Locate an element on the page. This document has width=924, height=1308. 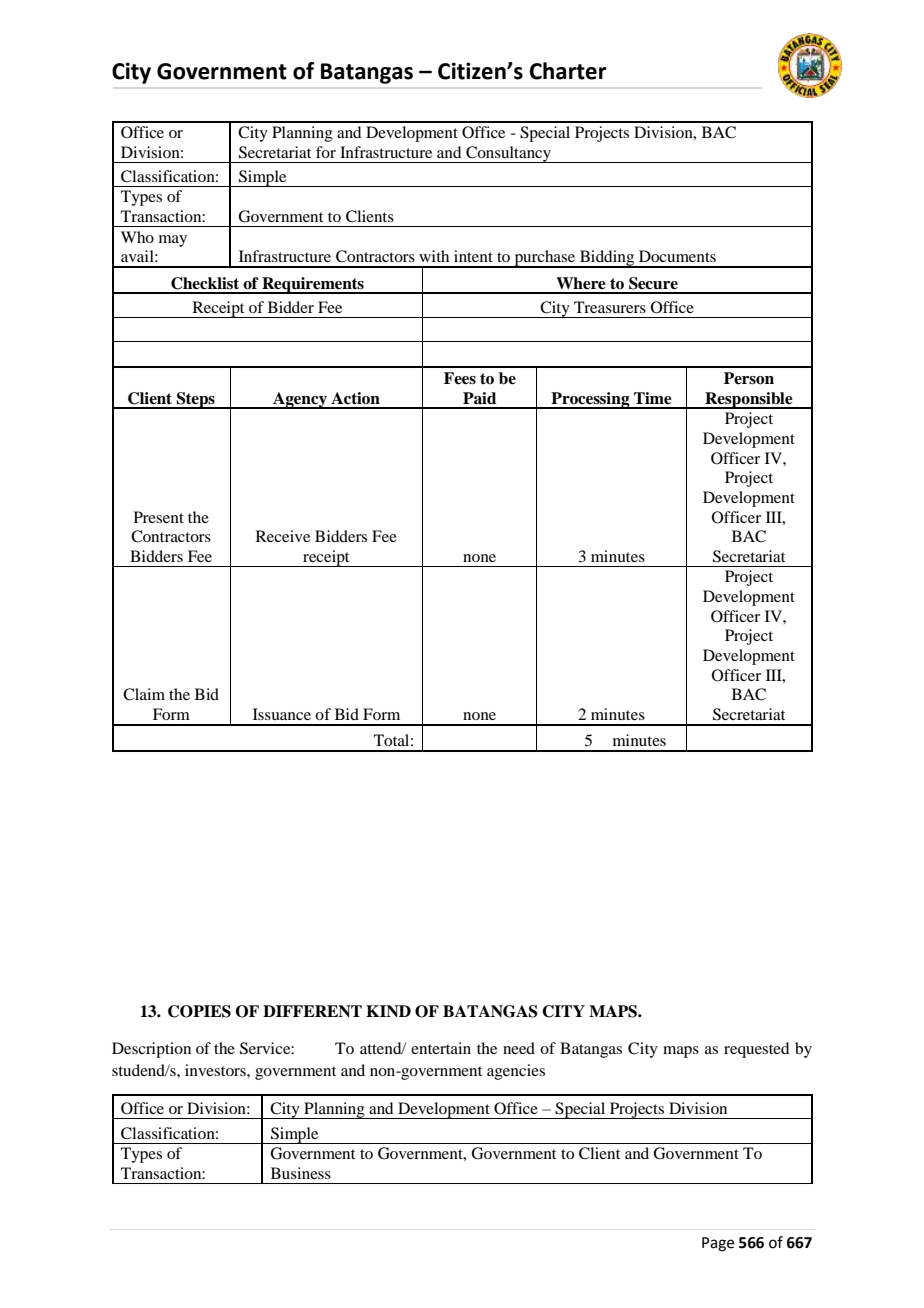
Claim is located at coordinates (144, 694).
